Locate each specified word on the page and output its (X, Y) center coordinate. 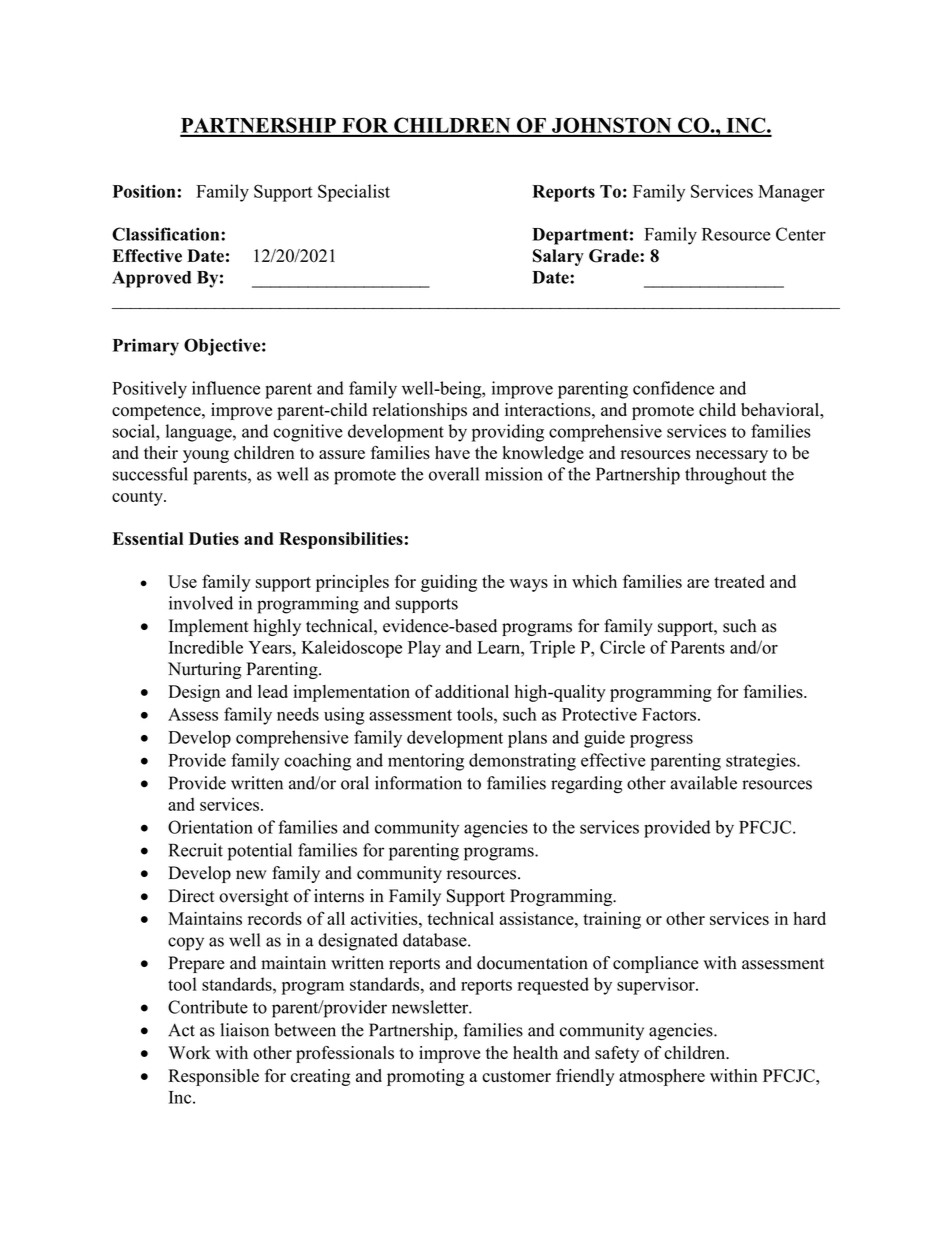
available (703, 783)
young (206, 456)
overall (454, 474)
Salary (558, 257)
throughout (725, 476)
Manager (791, 193)
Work (189, 1053)
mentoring (426, 762)
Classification (167, 234)
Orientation (210, 827)
